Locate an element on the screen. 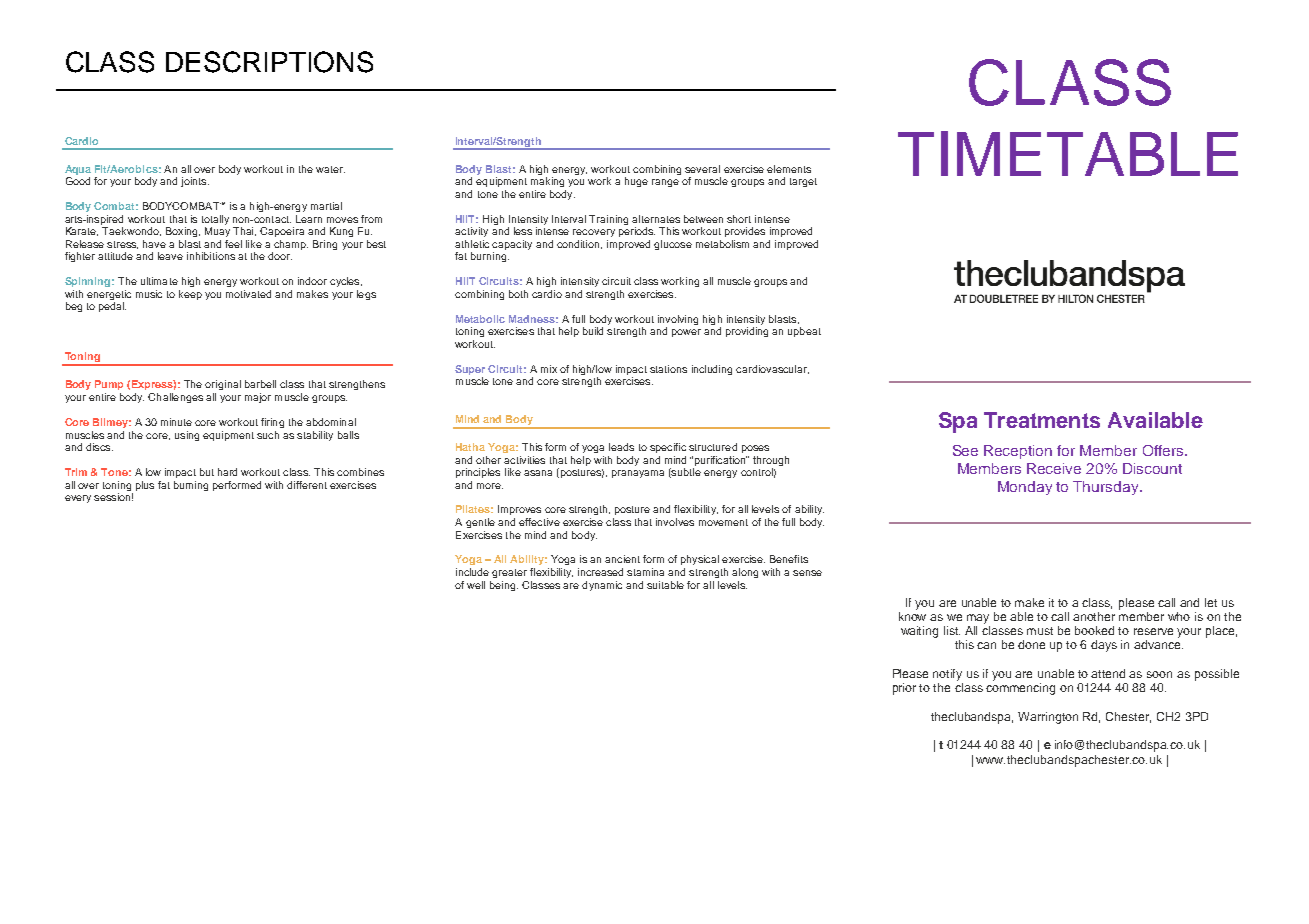 This screenshot has width=1309, height=924. Thursday is located at coordinates (1107, 488).
